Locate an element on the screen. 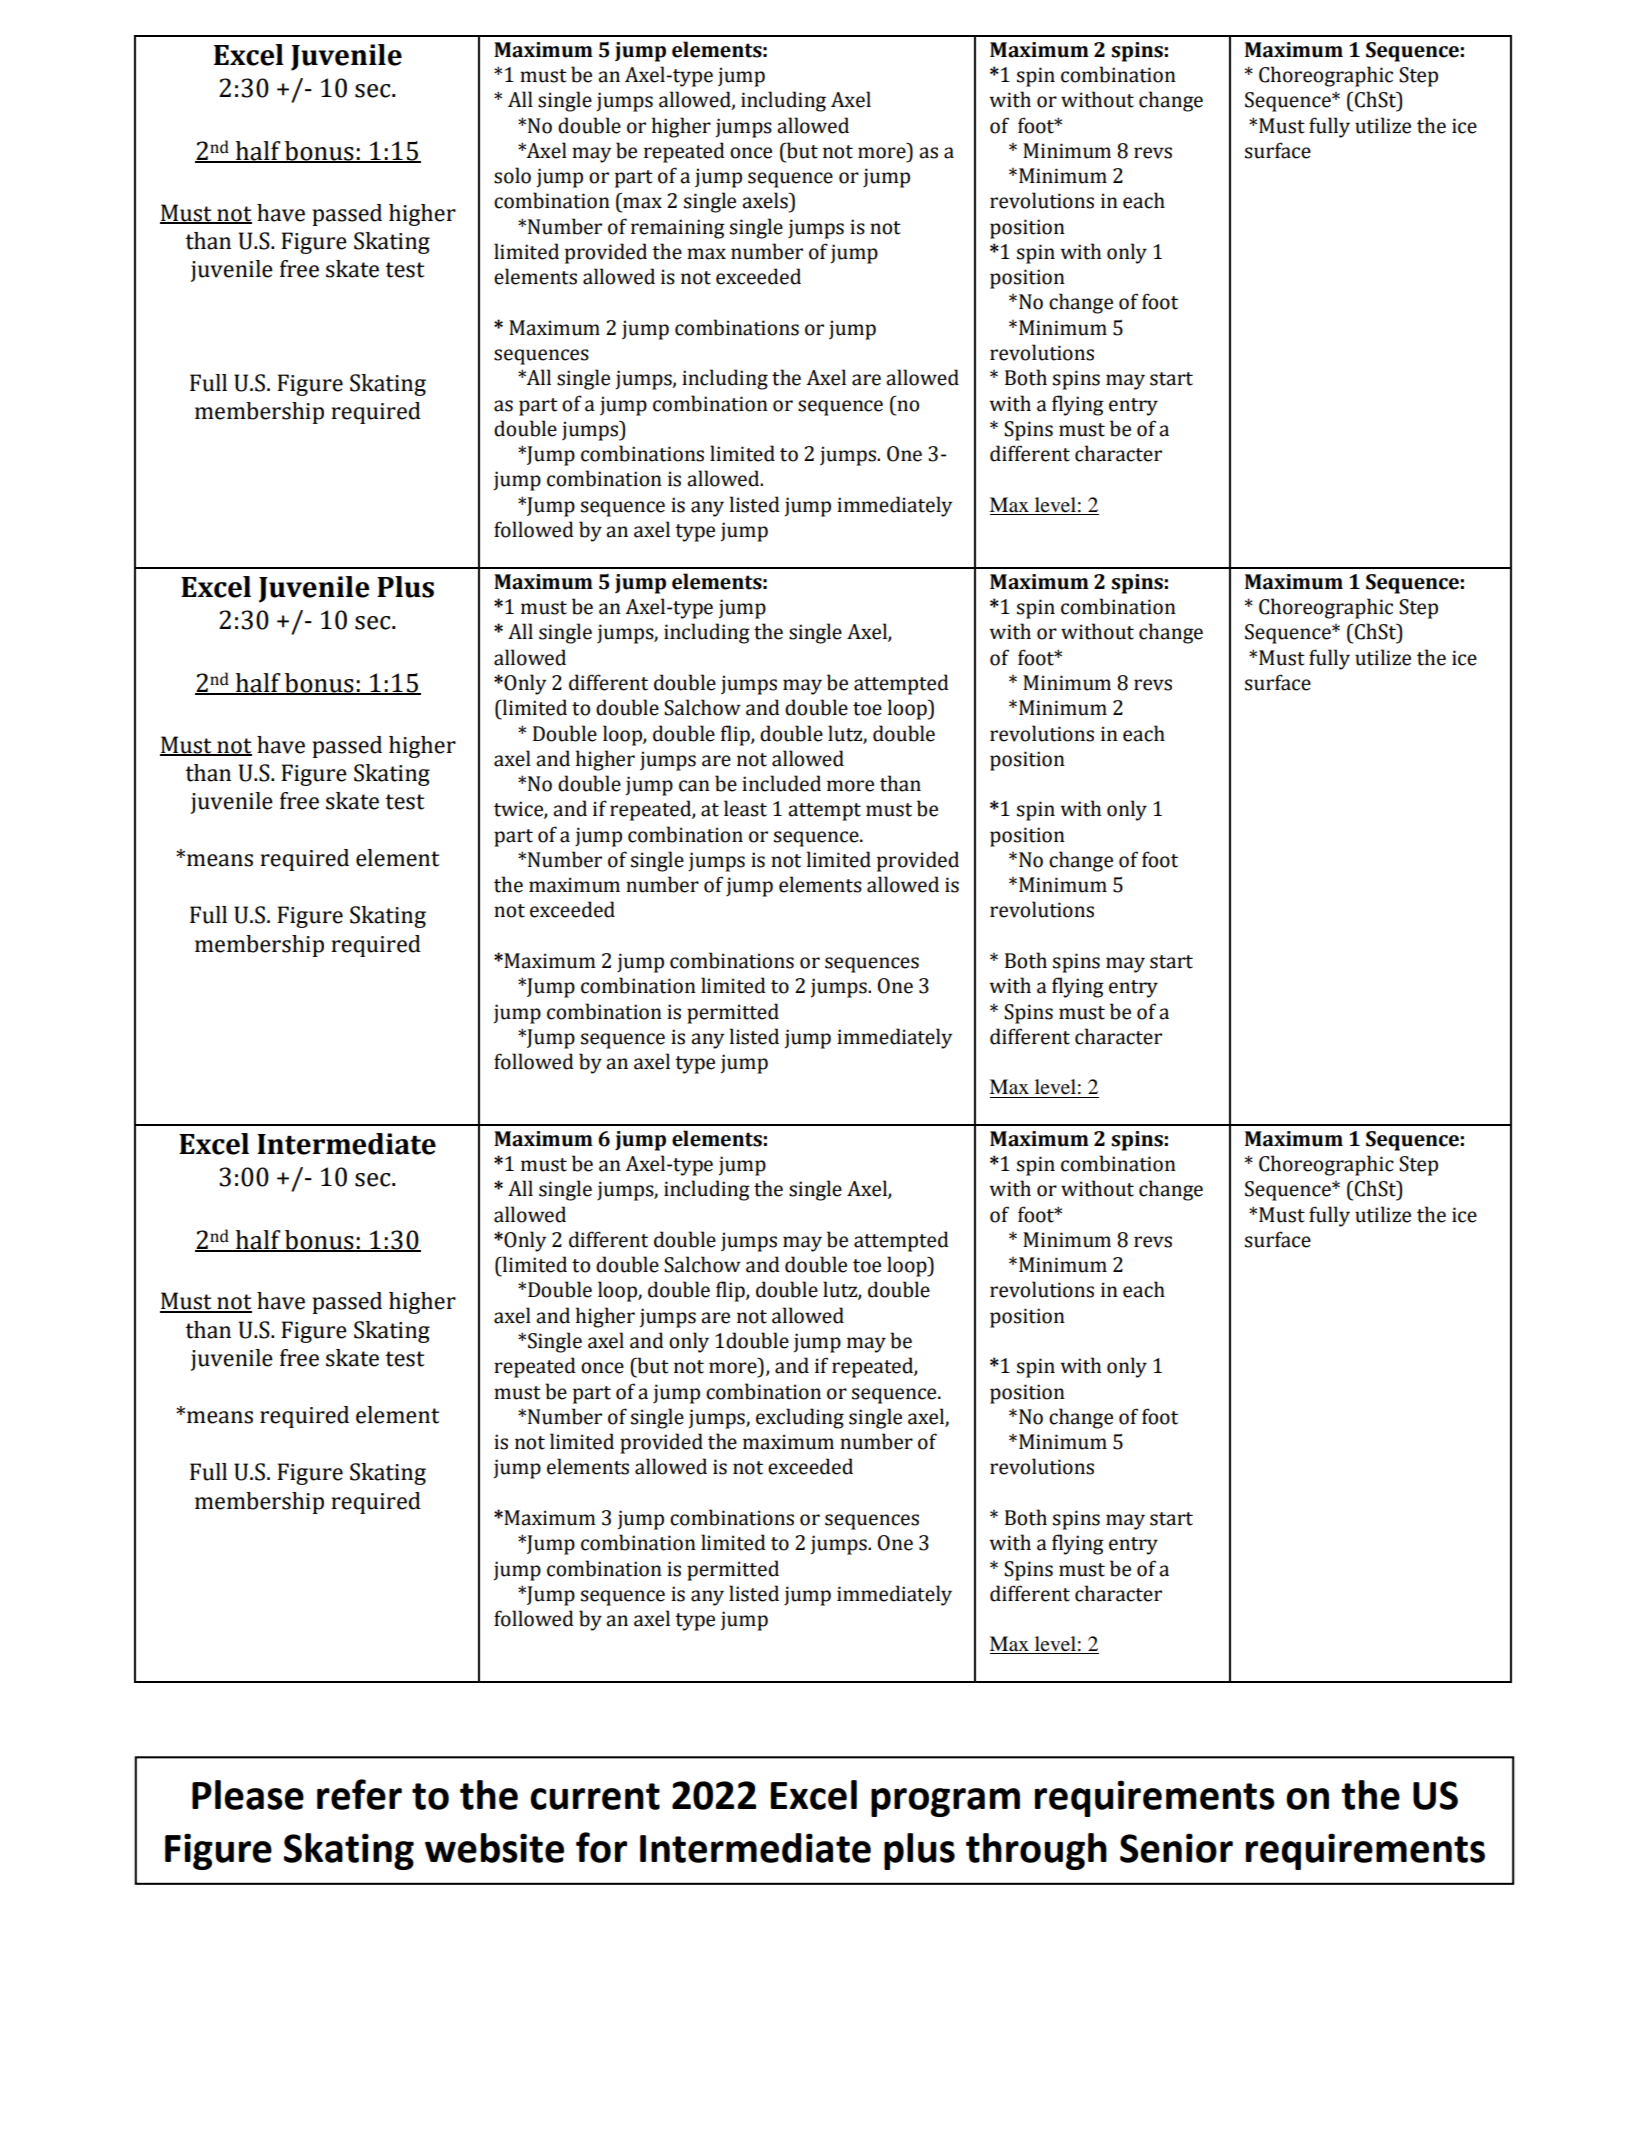 The height and width of the screenshot is (2134, 1649). current is located at coordinates (595, 1796).
